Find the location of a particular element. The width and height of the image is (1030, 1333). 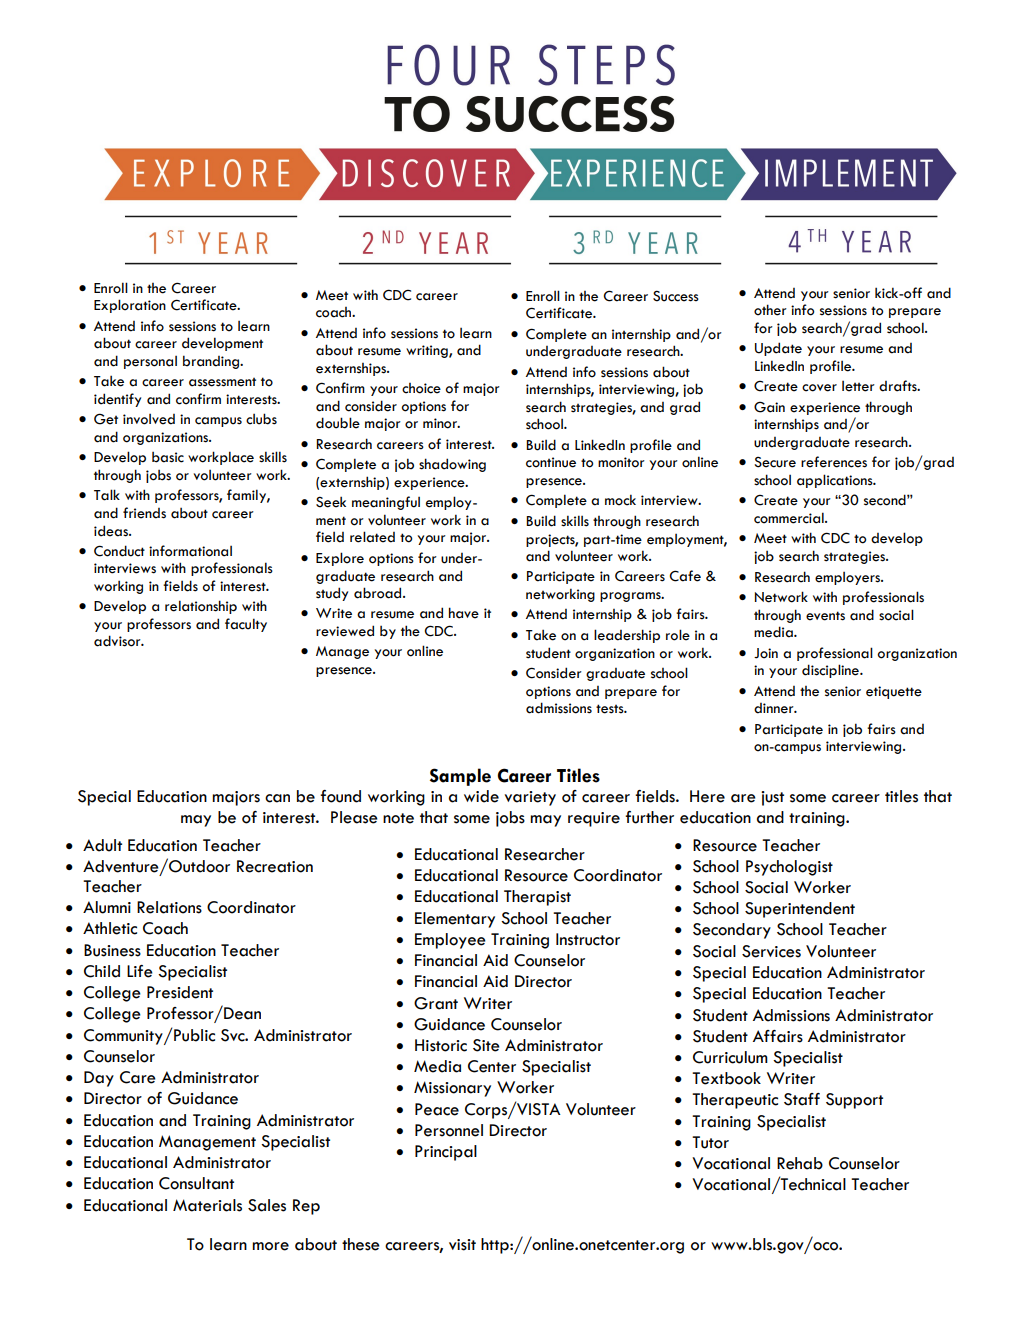

other is located at coordinates (770, 310).
